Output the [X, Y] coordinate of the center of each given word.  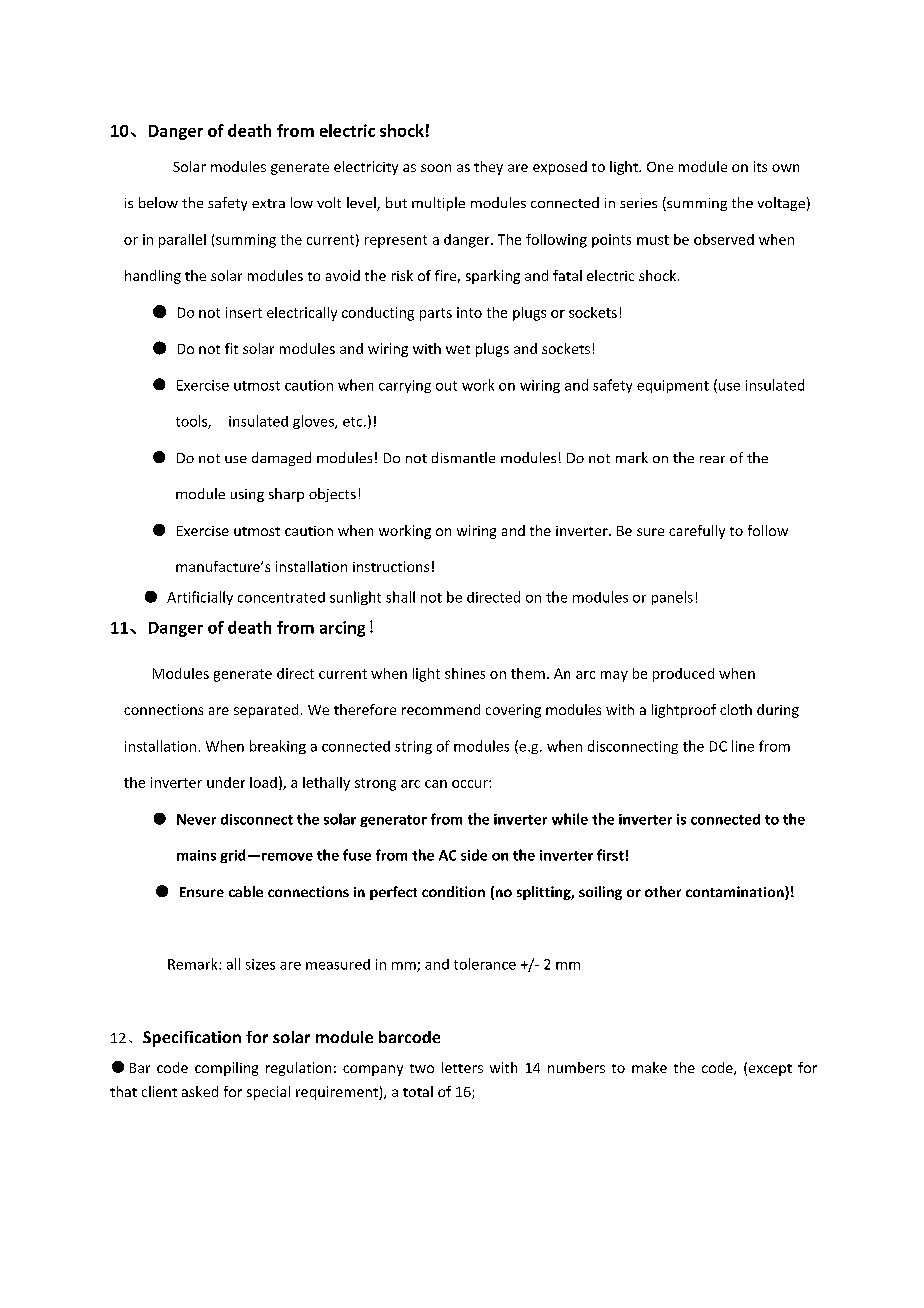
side [474, 855]
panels [672, 598]
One [660, 167]
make [649, 1067]
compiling [226, 1069]
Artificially [200, 598]
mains [196, 855]
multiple [438, 204]
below [158, 202]
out [446, 386]
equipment [673, 386]
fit [231, 348]
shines [465, 673]
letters [462, 1067]
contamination [736, 893]
